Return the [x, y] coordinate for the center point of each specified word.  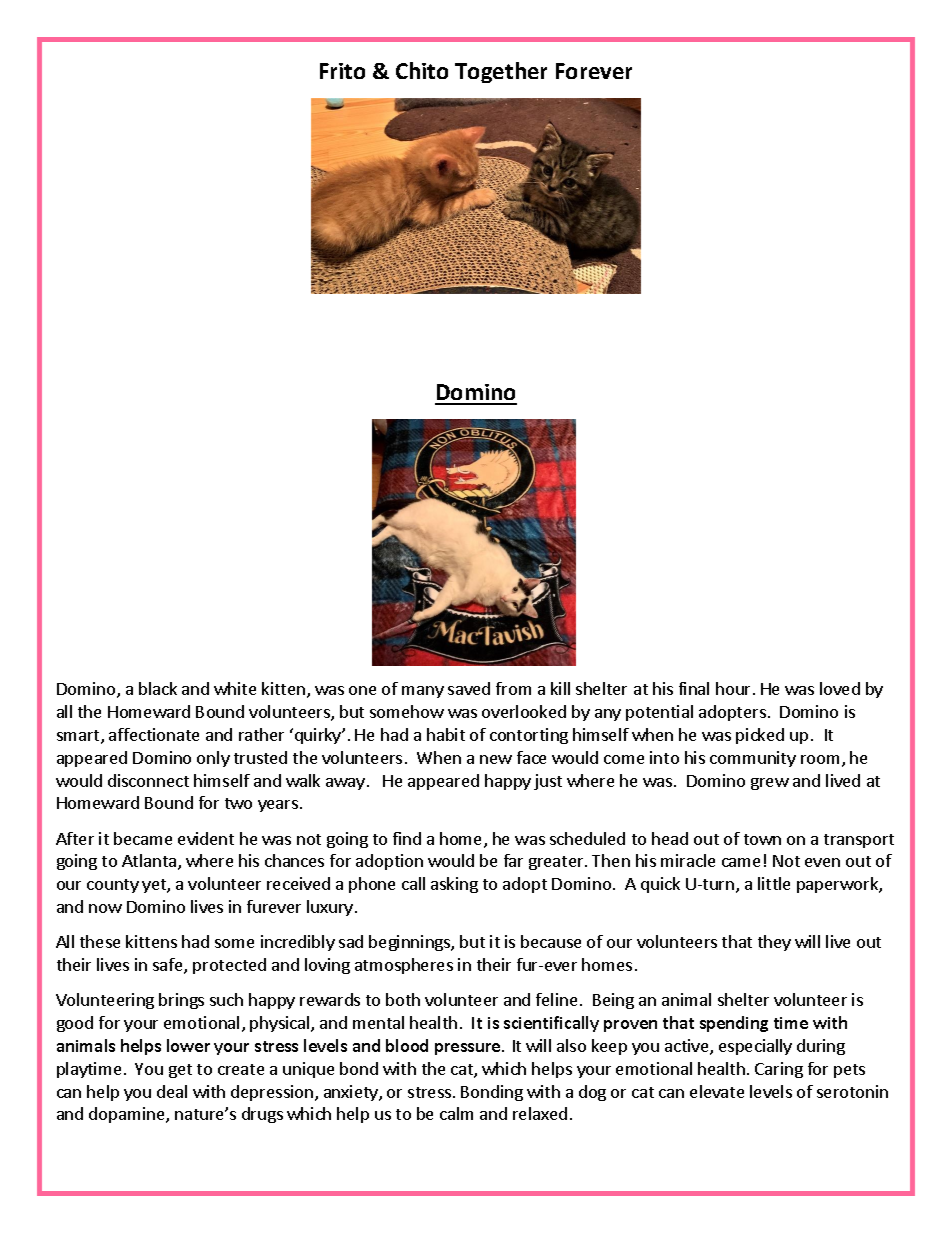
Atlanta [150, 862]
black [158, 688]
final [694, 688]
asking [454, 885]
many [423, 692]
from [513, 688]
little [774, 883]
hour [735, 688]
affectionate [154, 734]
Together [501, 72]
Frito [342, 71]
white [235, 688]
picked [760, 736]
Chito [422, 70]
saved [469, 688]
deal [172, 1091]
